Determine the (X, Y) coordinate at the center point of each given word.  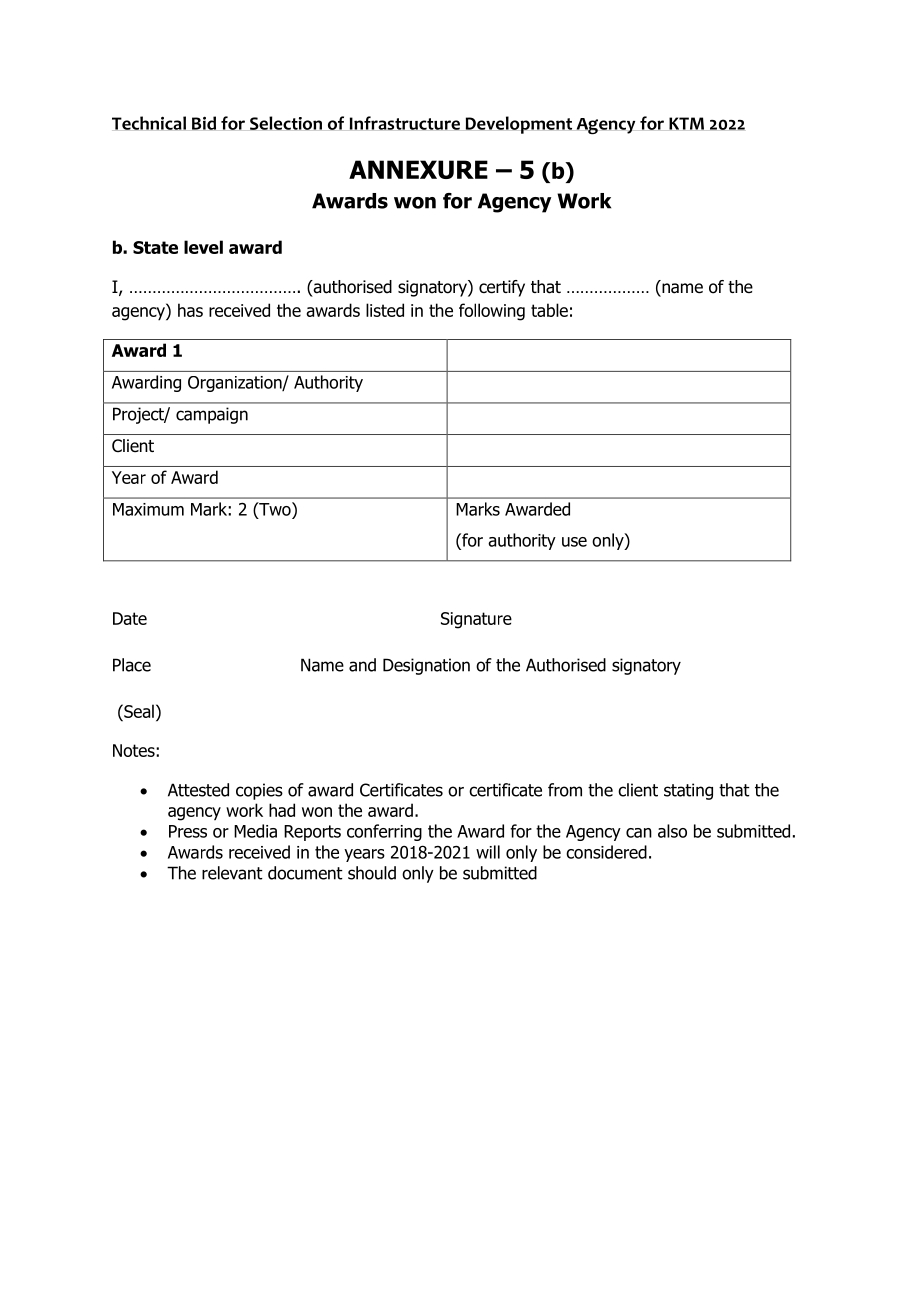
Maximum (148, 509)
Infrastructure (405, 123)
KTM (686, 123)
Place (132, 665)
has (190, 310)
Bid (204, 123)
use (574, 542)
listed (385, 310)
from (565, 790)
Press (188, 831)
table (549, 310)
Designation (426, 666)
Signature (476, 620)
